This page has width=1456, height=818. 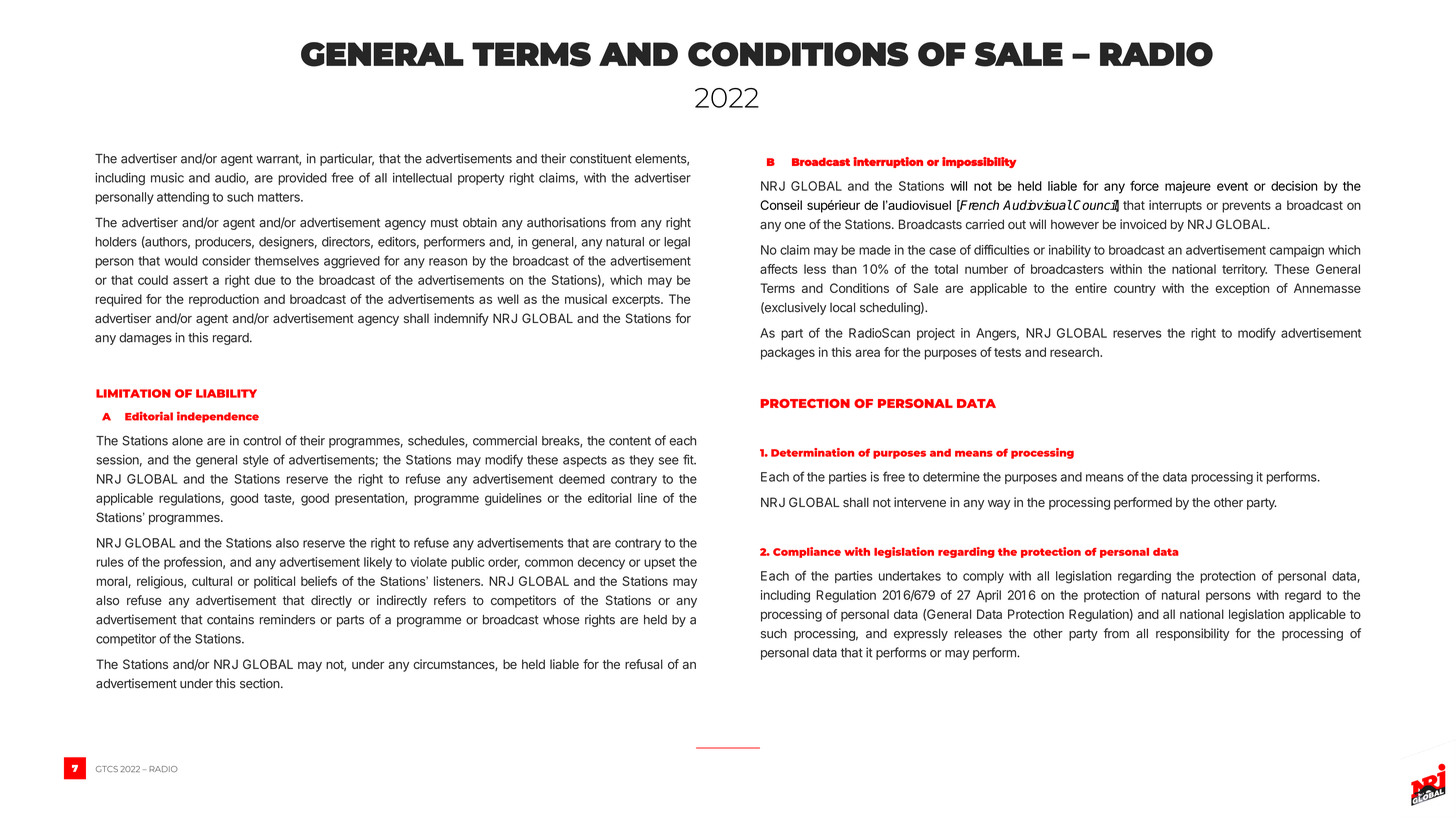 I want to click on style, so click(x=256, y=461).
